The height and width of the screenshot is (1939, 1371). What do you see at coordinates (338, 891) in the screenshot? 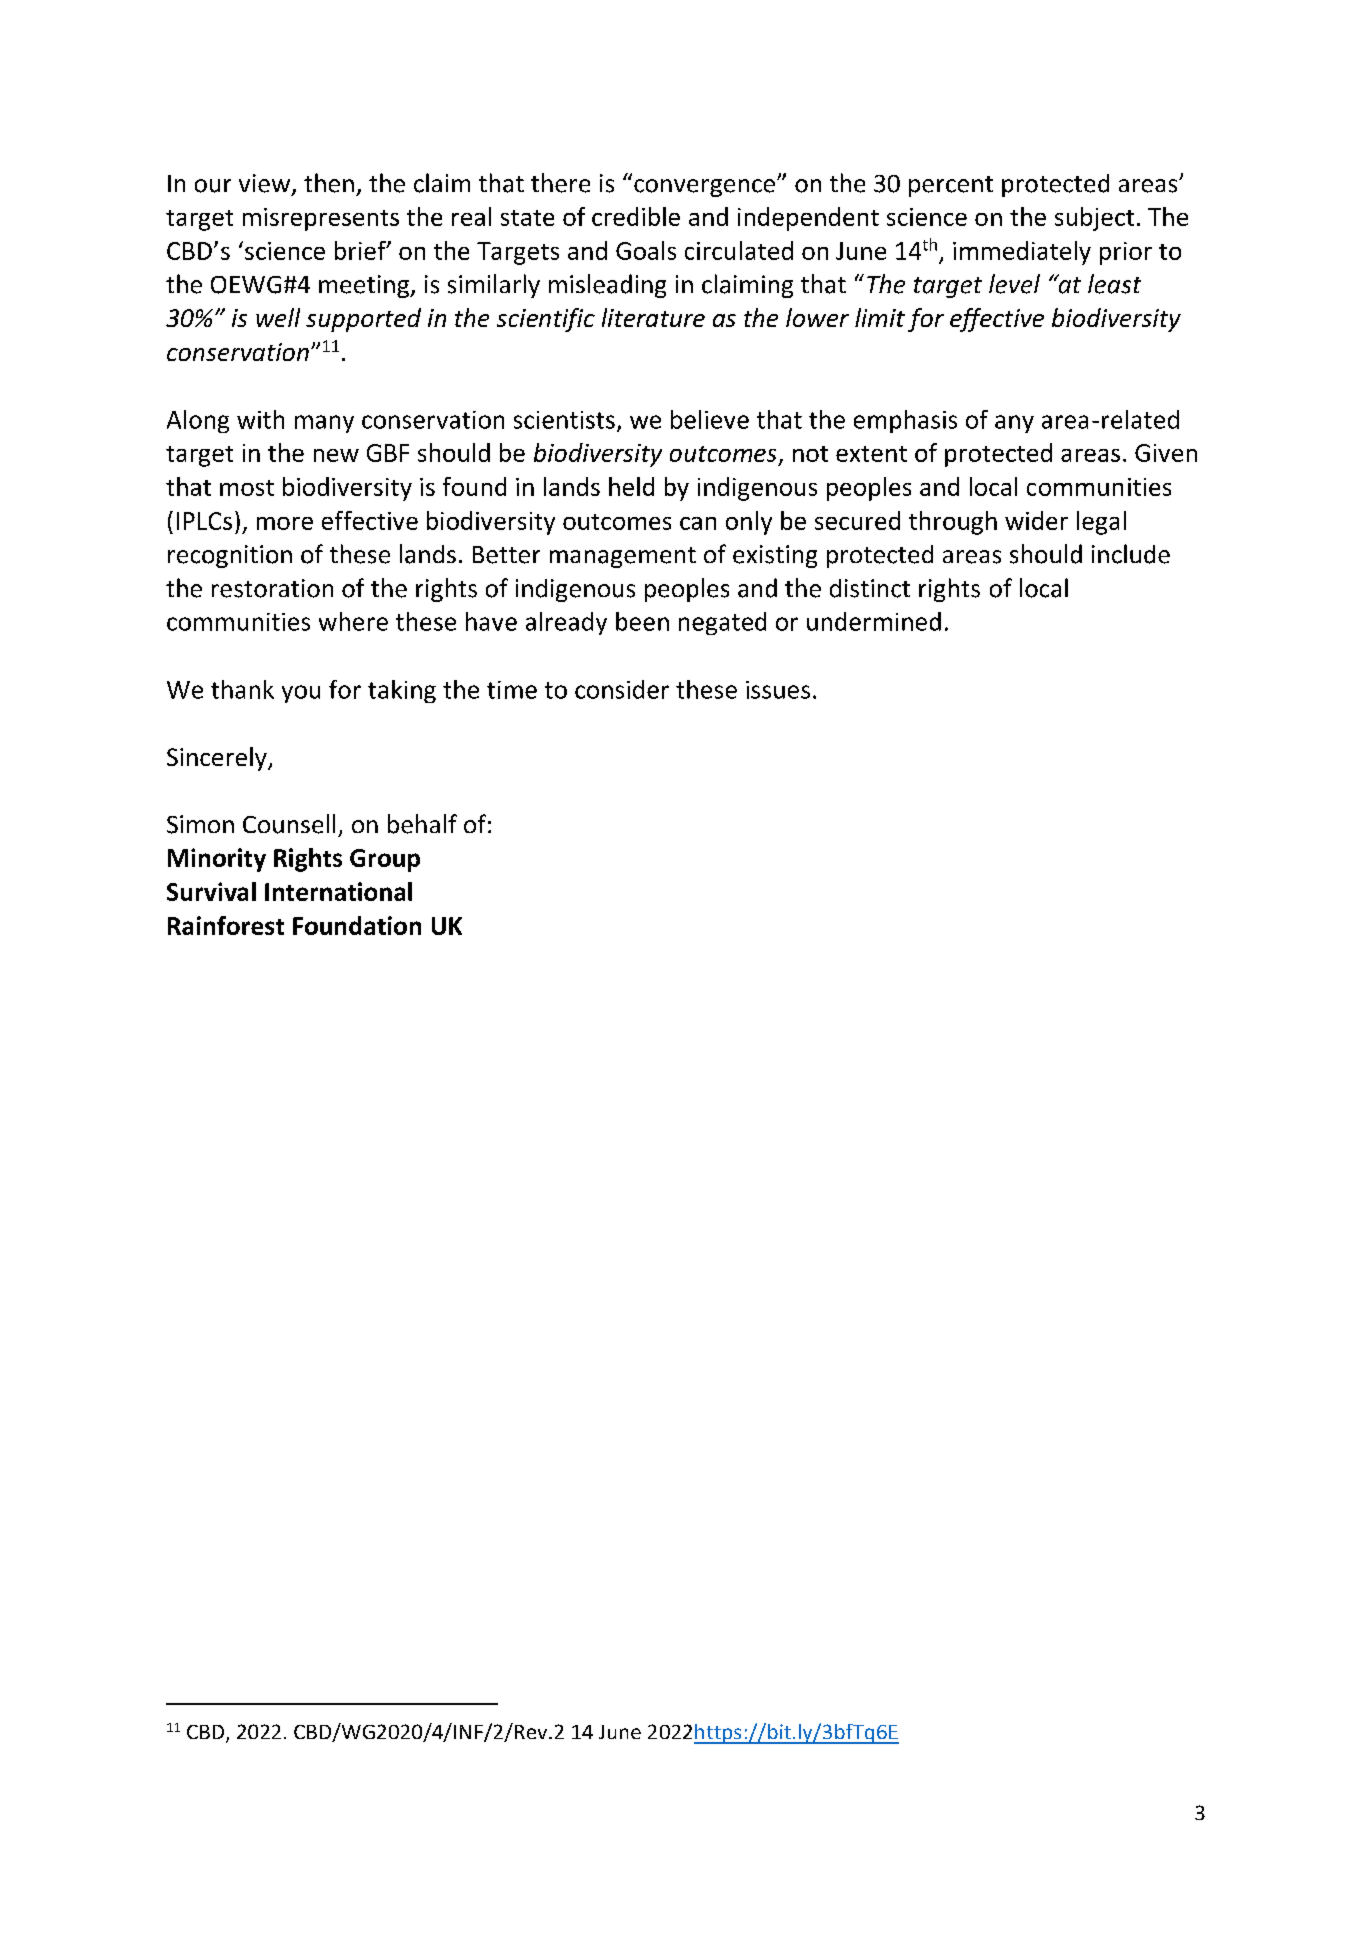
I see `International` at bounding box center [338, 891].
